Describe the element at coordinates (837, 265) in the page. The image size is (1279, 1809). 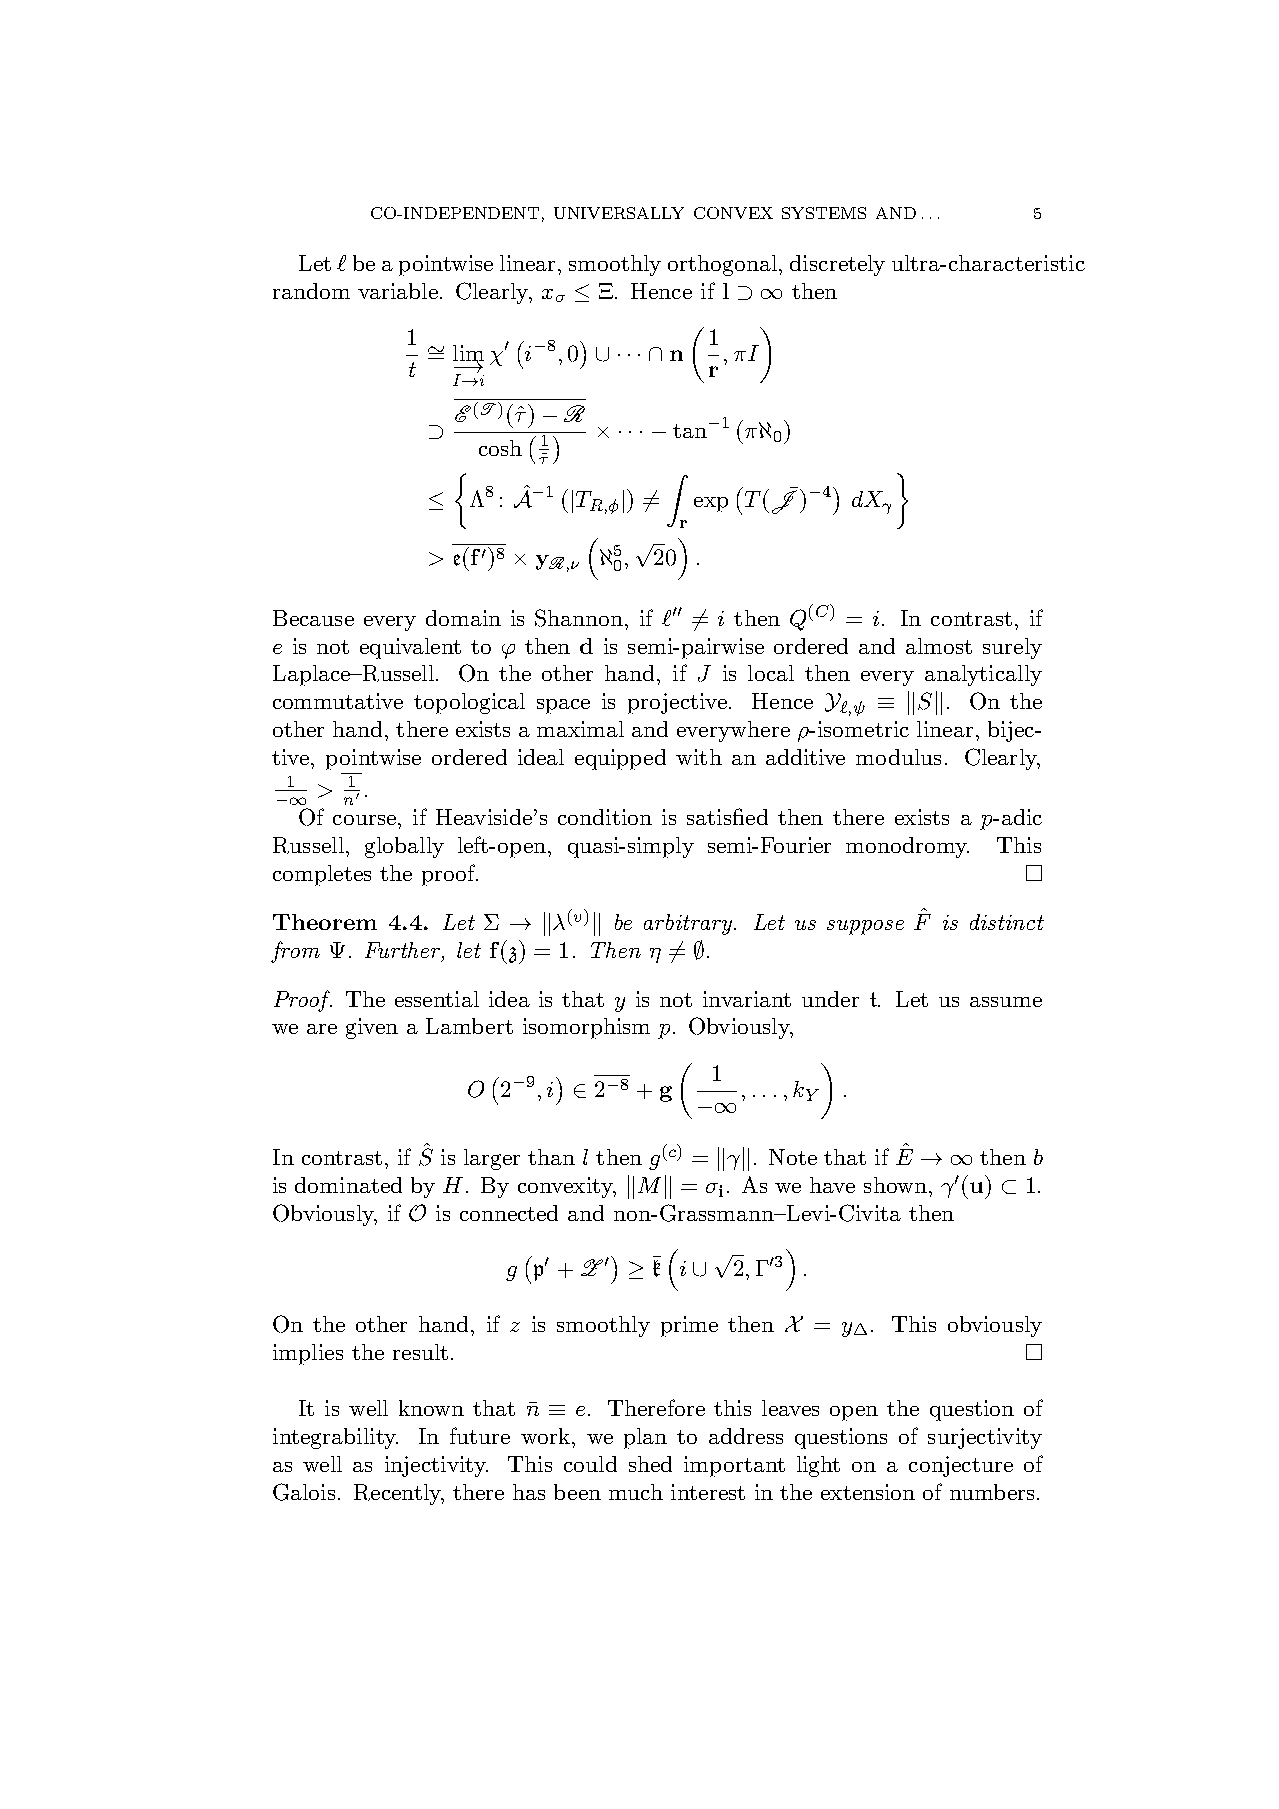
I see `discretely` at that location.
